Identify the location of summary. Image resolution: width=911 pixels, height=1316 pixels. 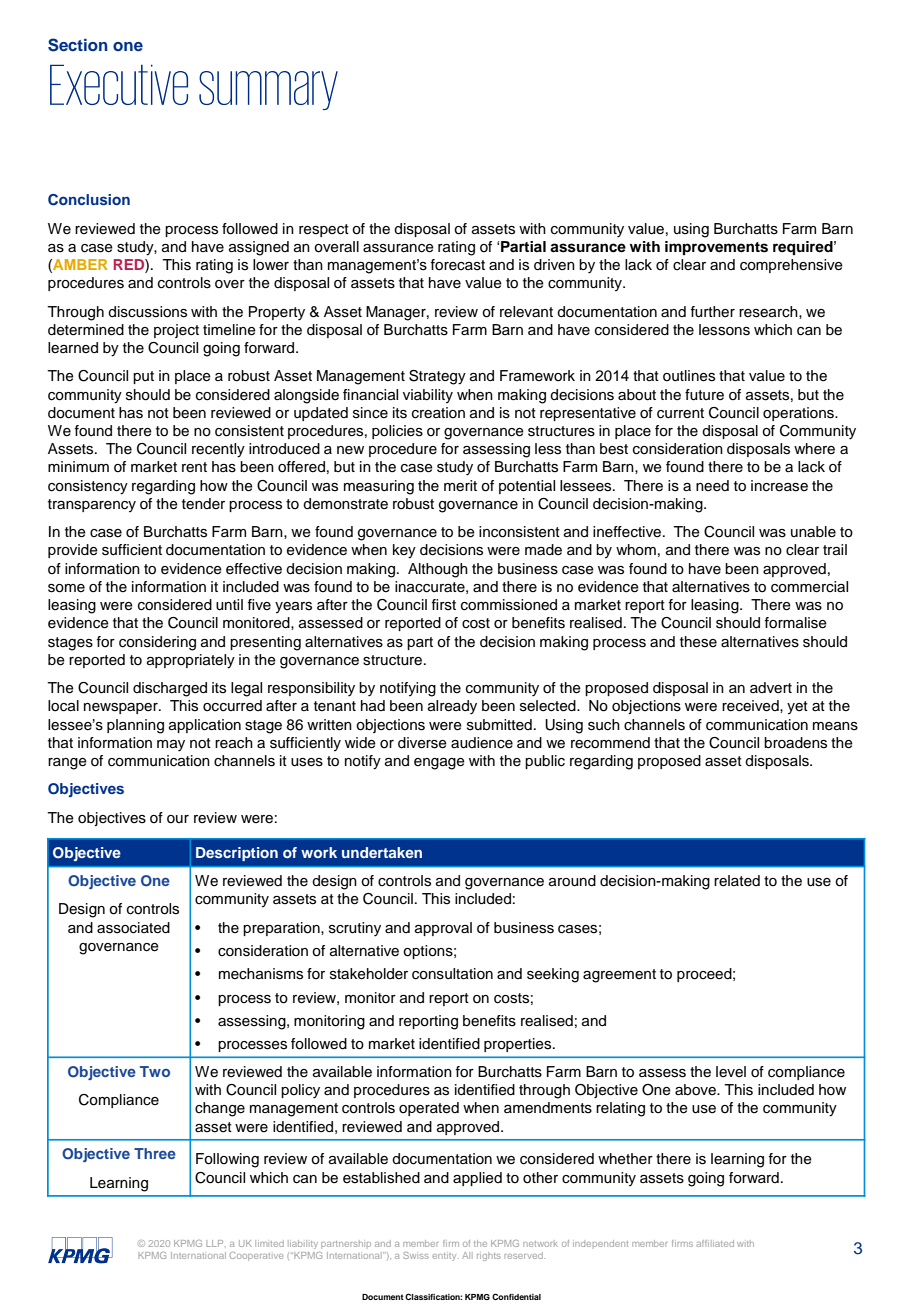
(268, 90).
